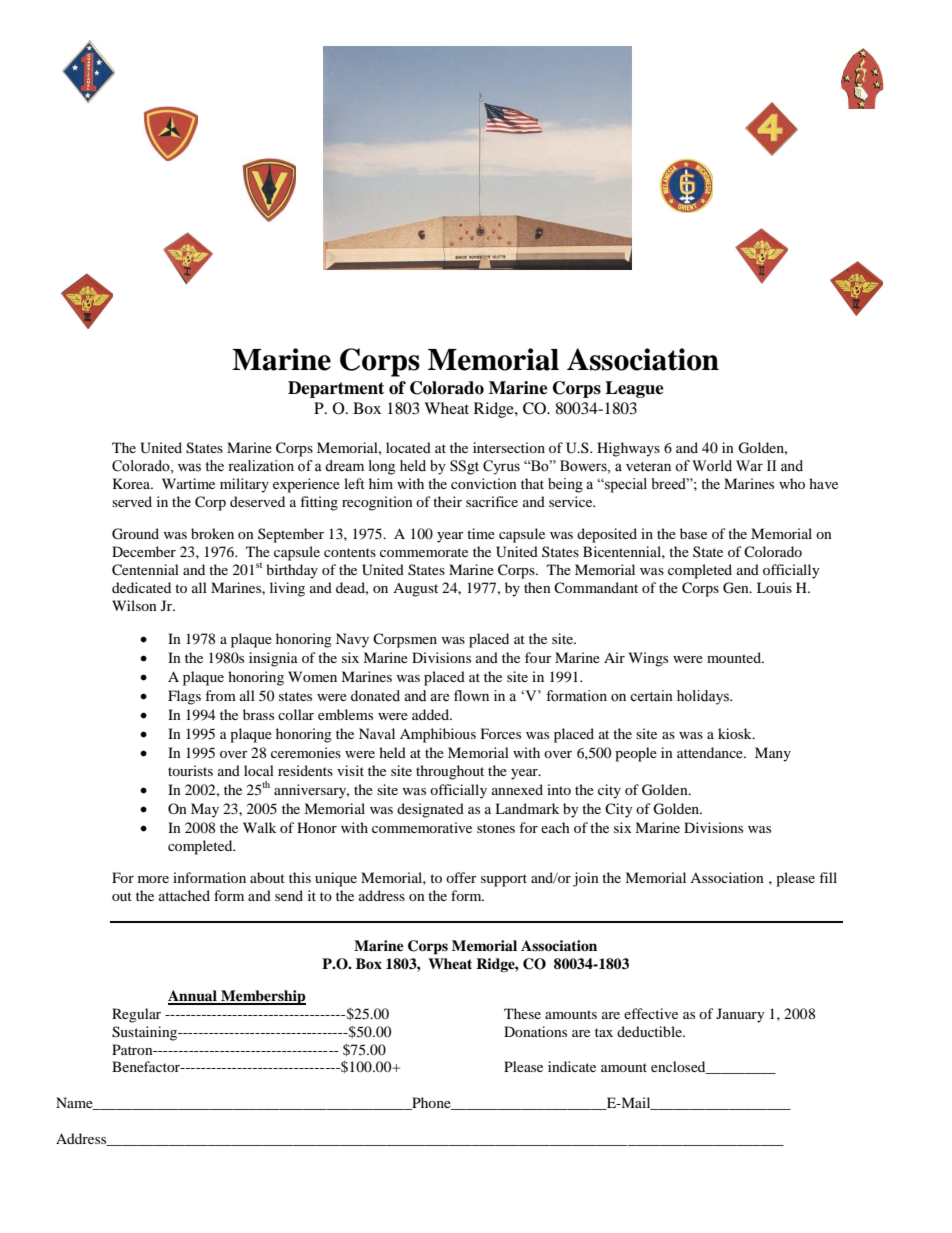 This document has width=952, height=1233. What do you see at coordinates (212, 533) in the document?
I see `broken` at bounding box center [212, 533].
